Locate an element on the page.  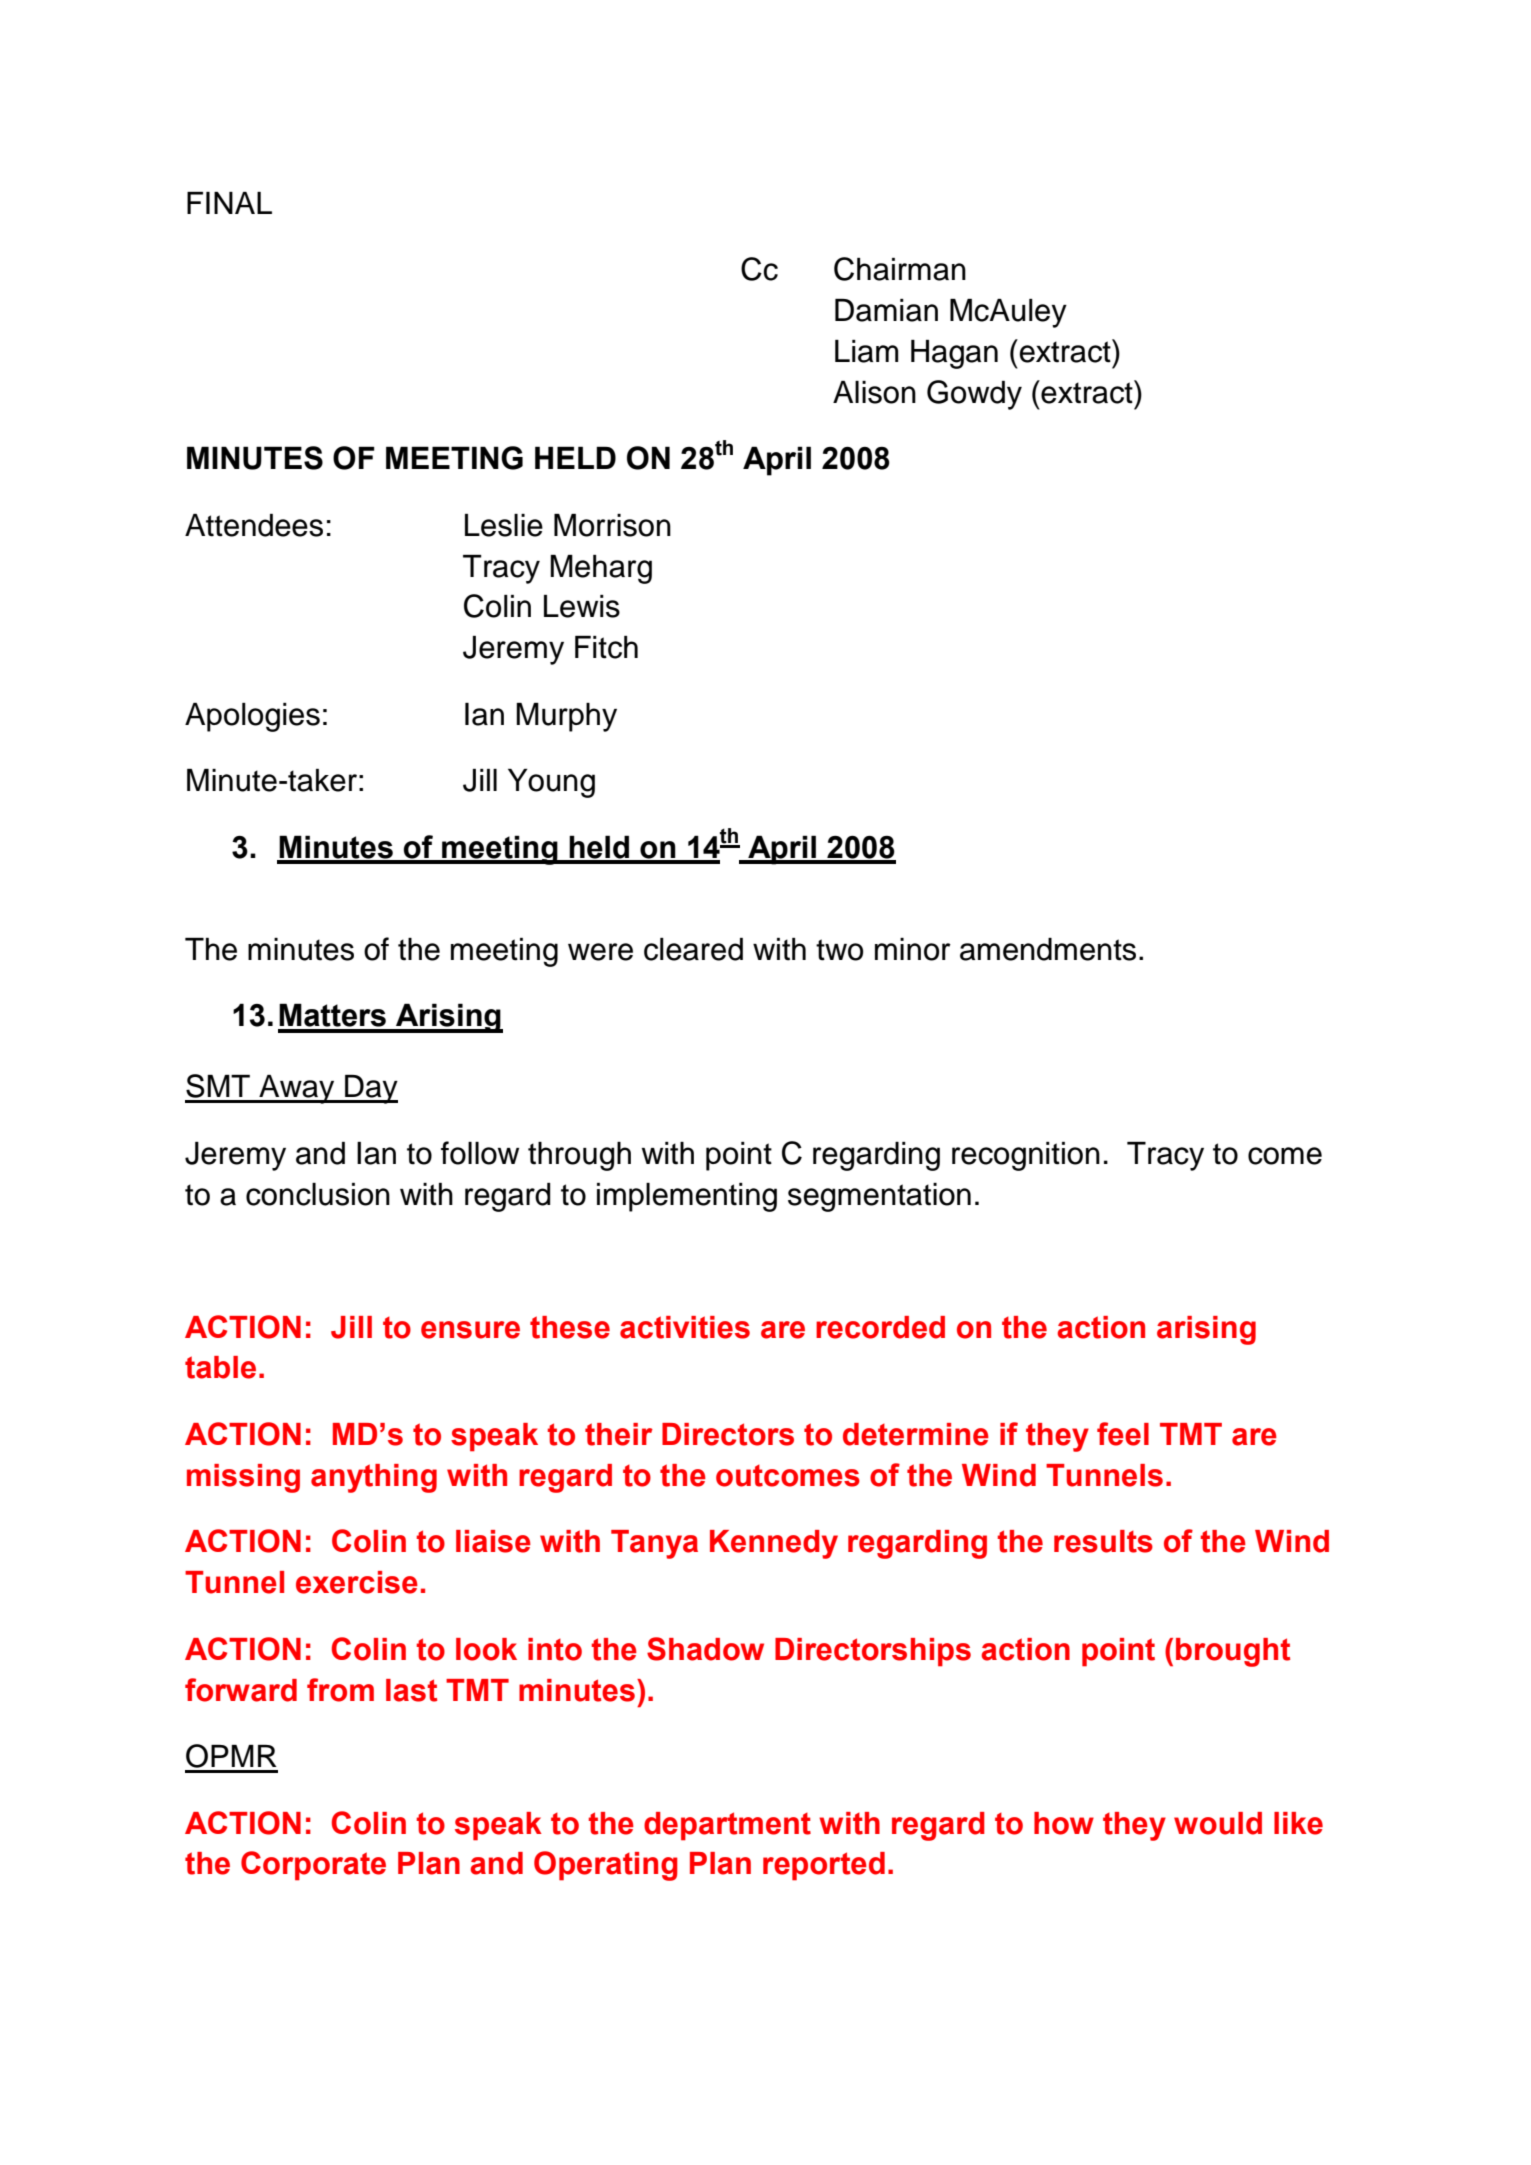
FINAL is located at coordinates (229, 203).
